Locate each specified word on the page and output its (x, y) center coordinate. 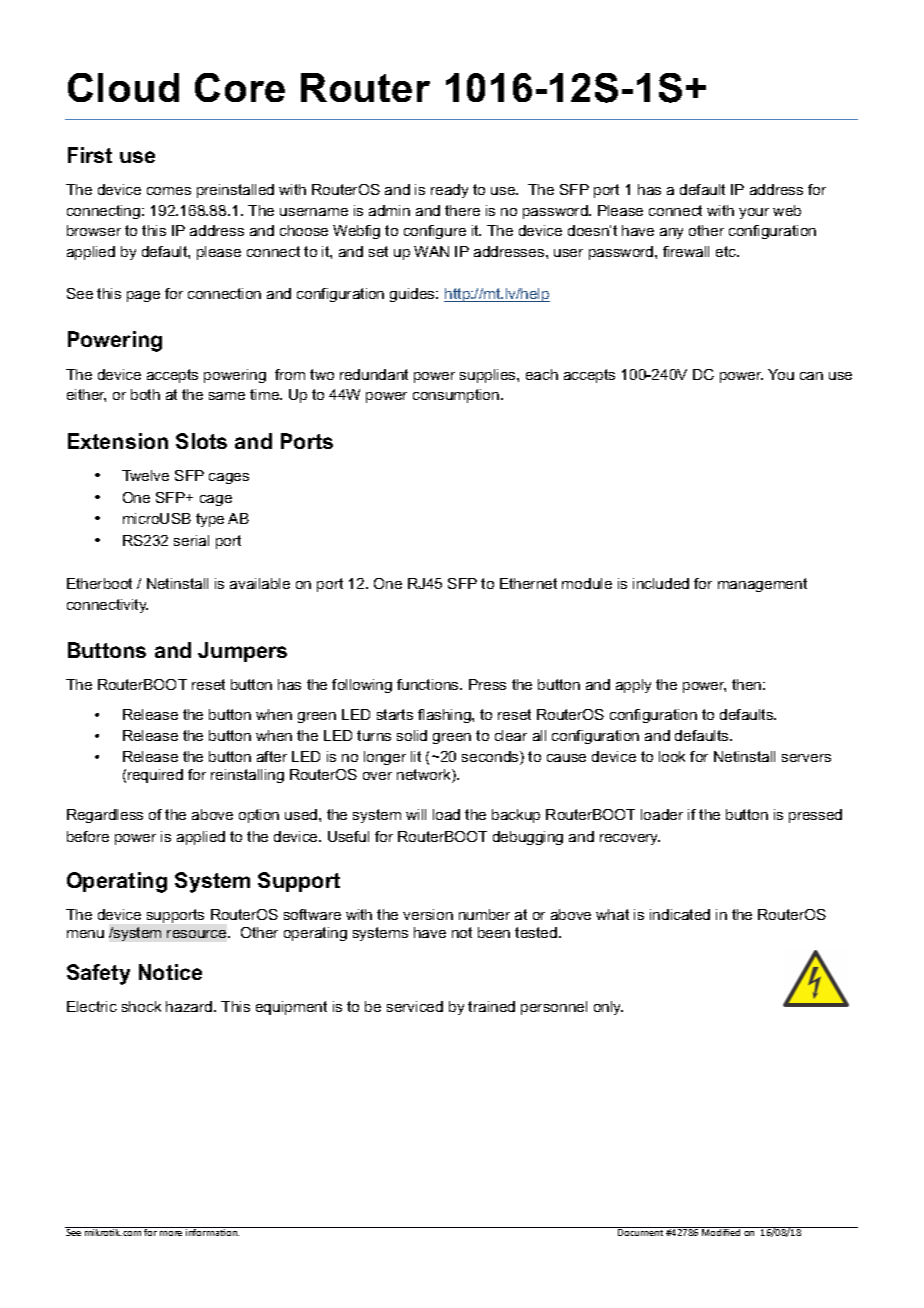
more (171, 1233)
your (754, 213)
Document (640, 1232)
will (416, 814)
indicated (680, 914)
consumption (457, 396)
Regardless (105, 816)
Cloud (123, 87)
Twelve (145, 475)
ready (449, 191)
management (762, 585)
